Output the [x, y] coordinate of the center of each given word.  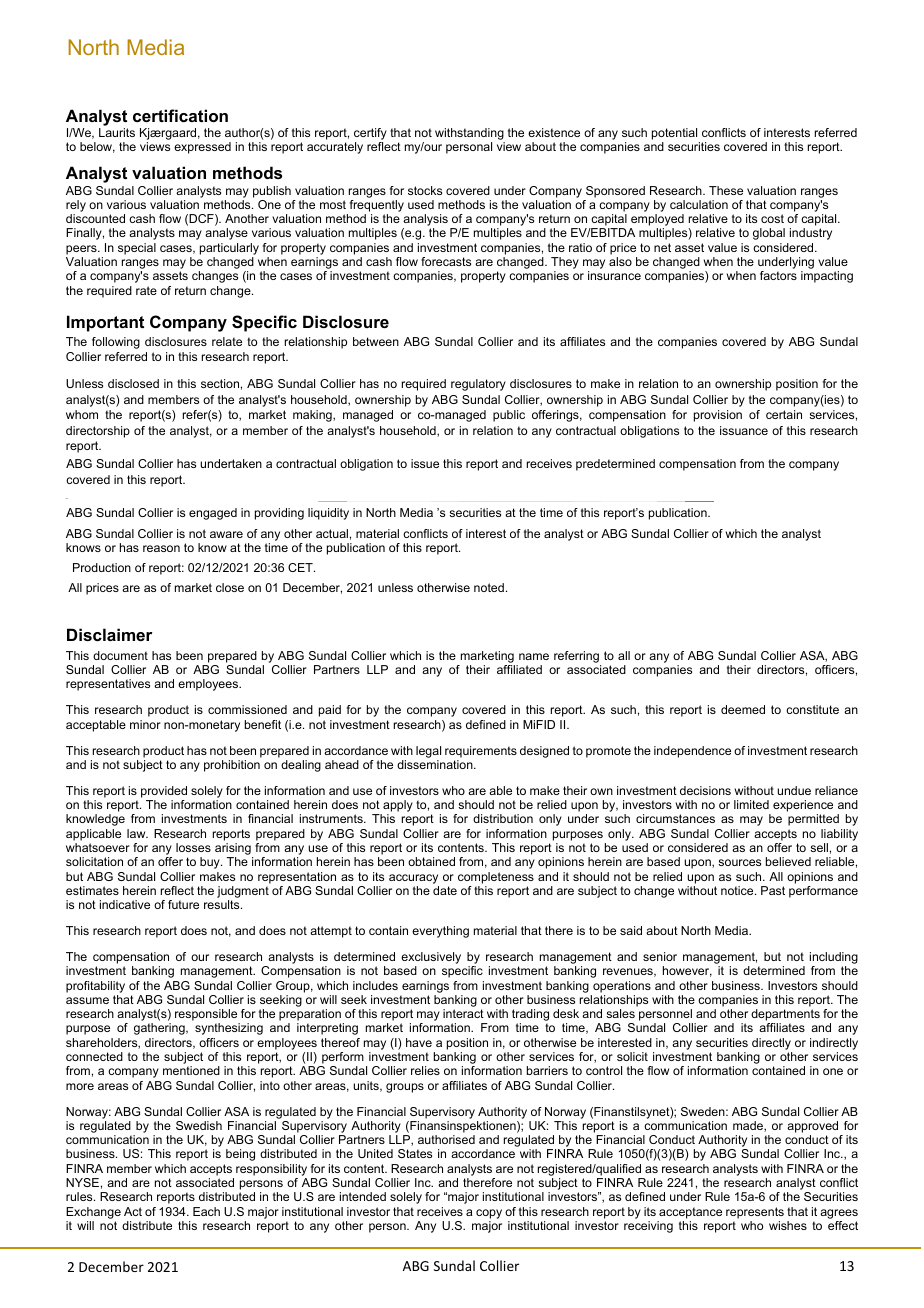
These [726, 190]
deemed [743, 709]
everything [440, 932]
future [183, 904]
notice [738, 890]
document [120, 655]
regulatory [478, 385]
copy [489, 1214]
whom [82, 414]
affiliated [519, 669]
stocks [425, 190]
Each [206, 1211]
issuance [744, 430]
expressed [202, 148]
